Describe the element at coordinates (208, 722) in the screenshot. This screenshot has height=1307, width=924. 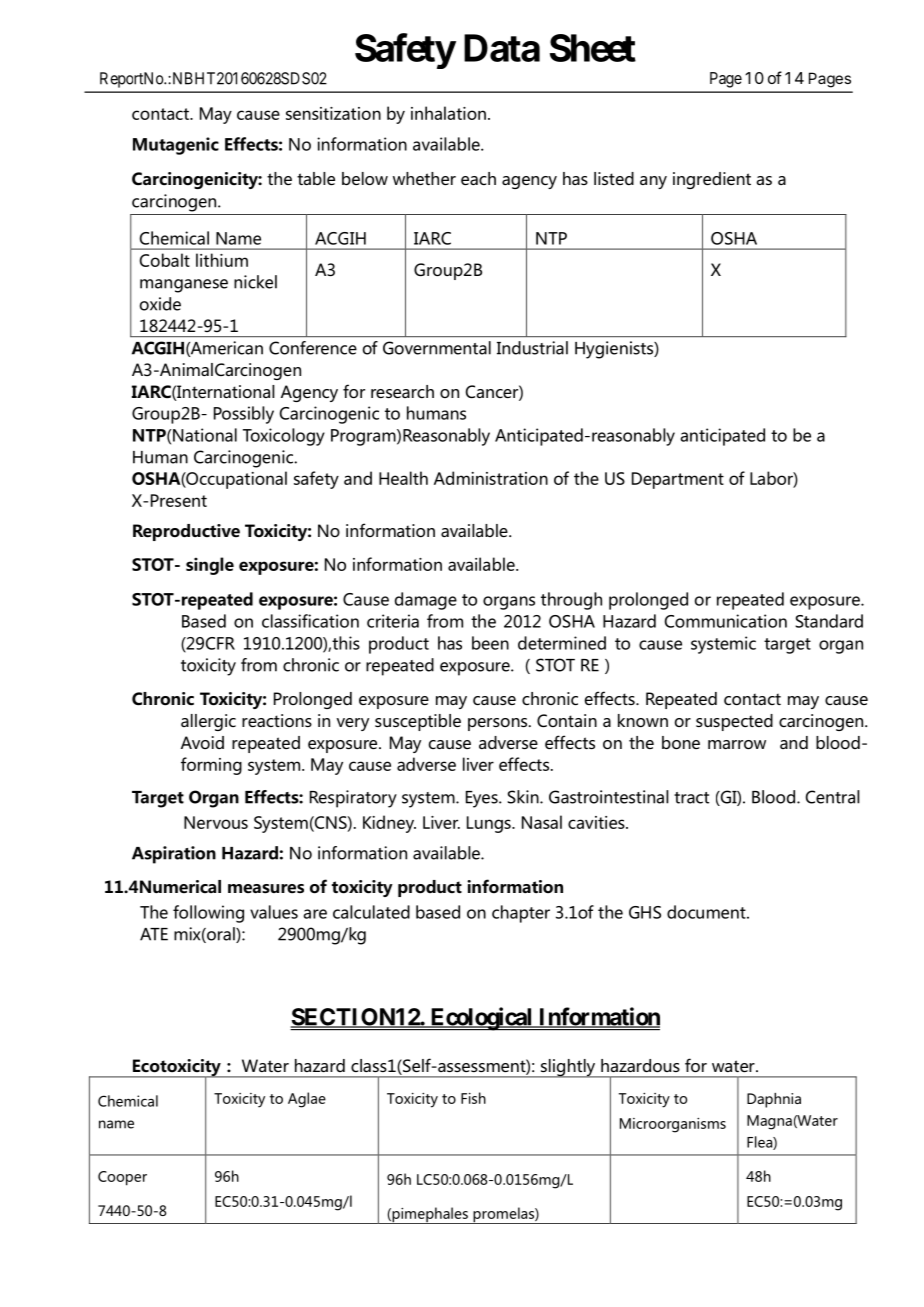
I see `allergic` at that location.
